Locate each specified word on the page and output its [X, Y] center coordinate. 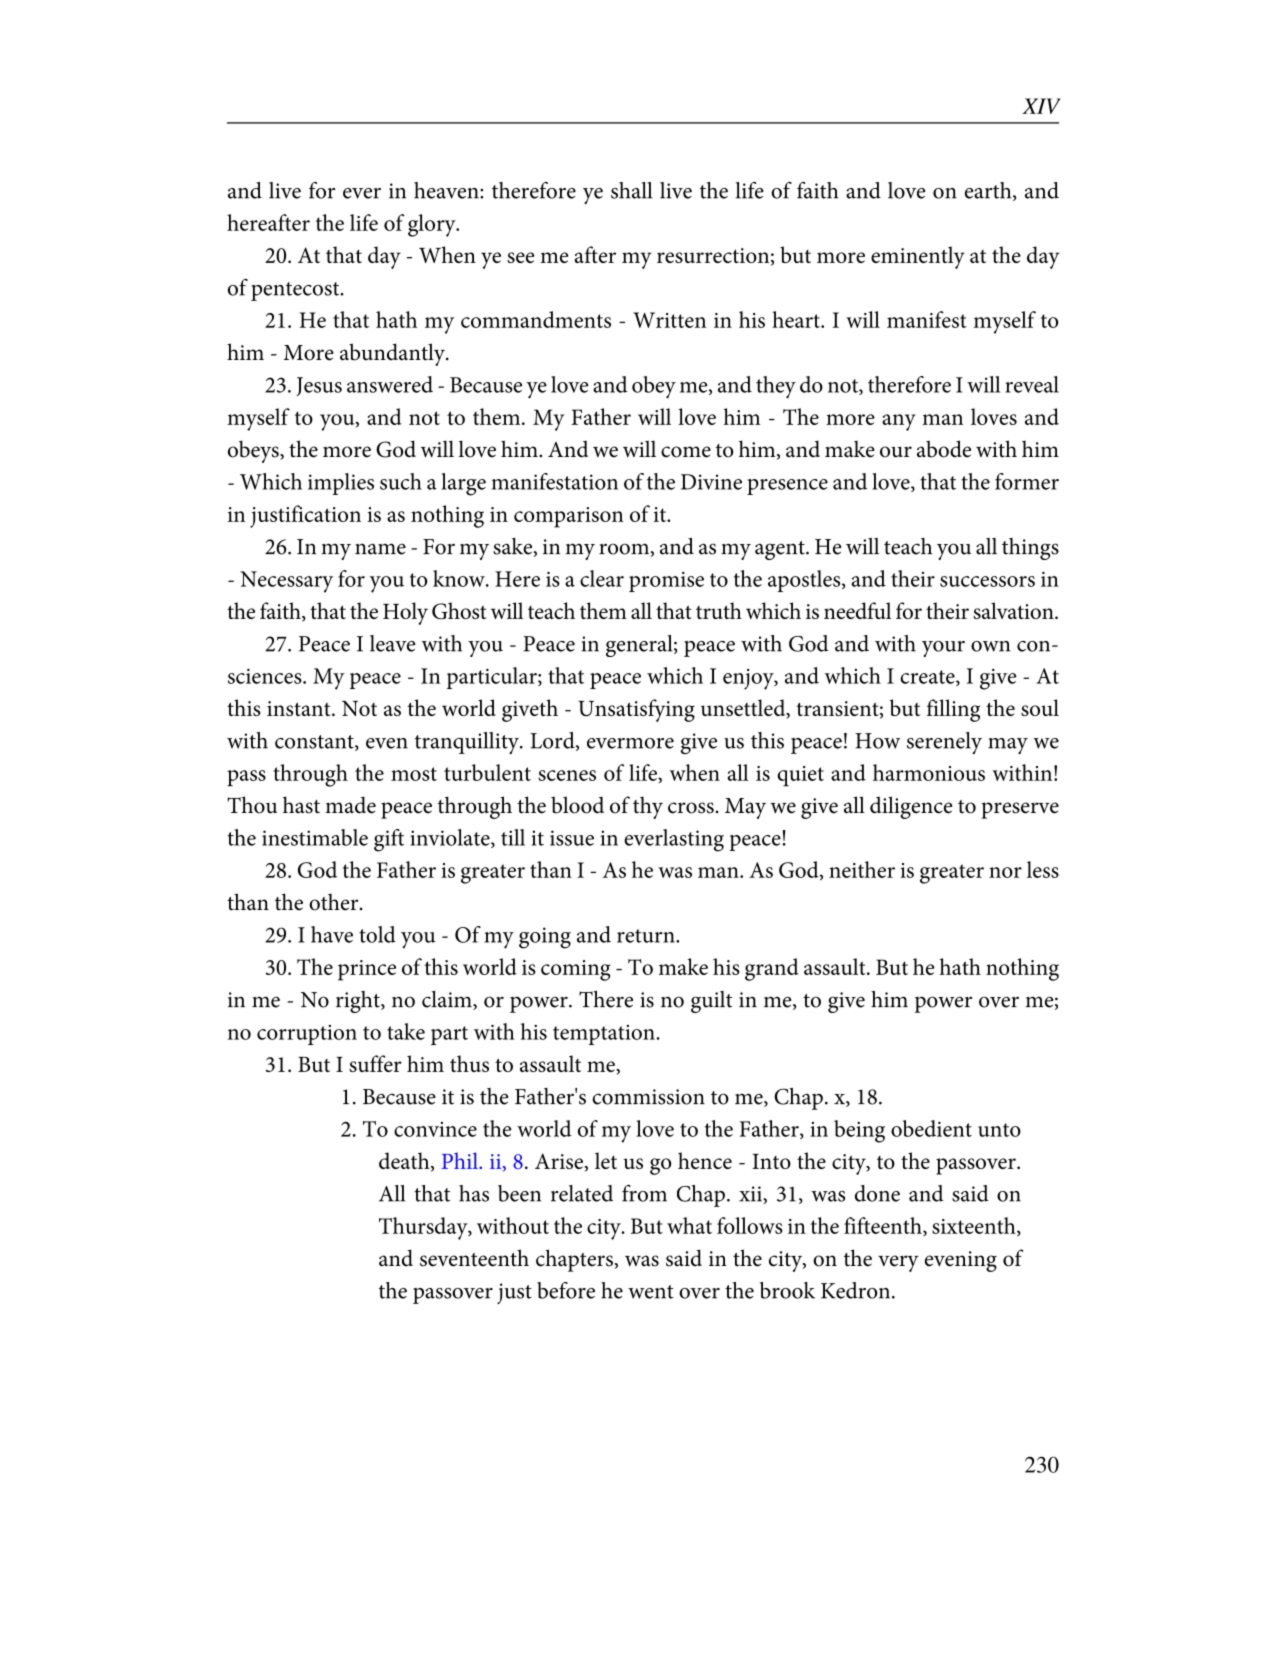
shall [632, 190]
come [686, 452]
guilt [711, 1002]
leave [393, 643]
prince [367, 970]
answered [390, 384]
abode [944, 449]
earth [989, 191]
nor [1005, 872]
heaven [447, 190]
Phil [461, 1160]
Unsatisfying [636, 710]
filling [953, 710]
